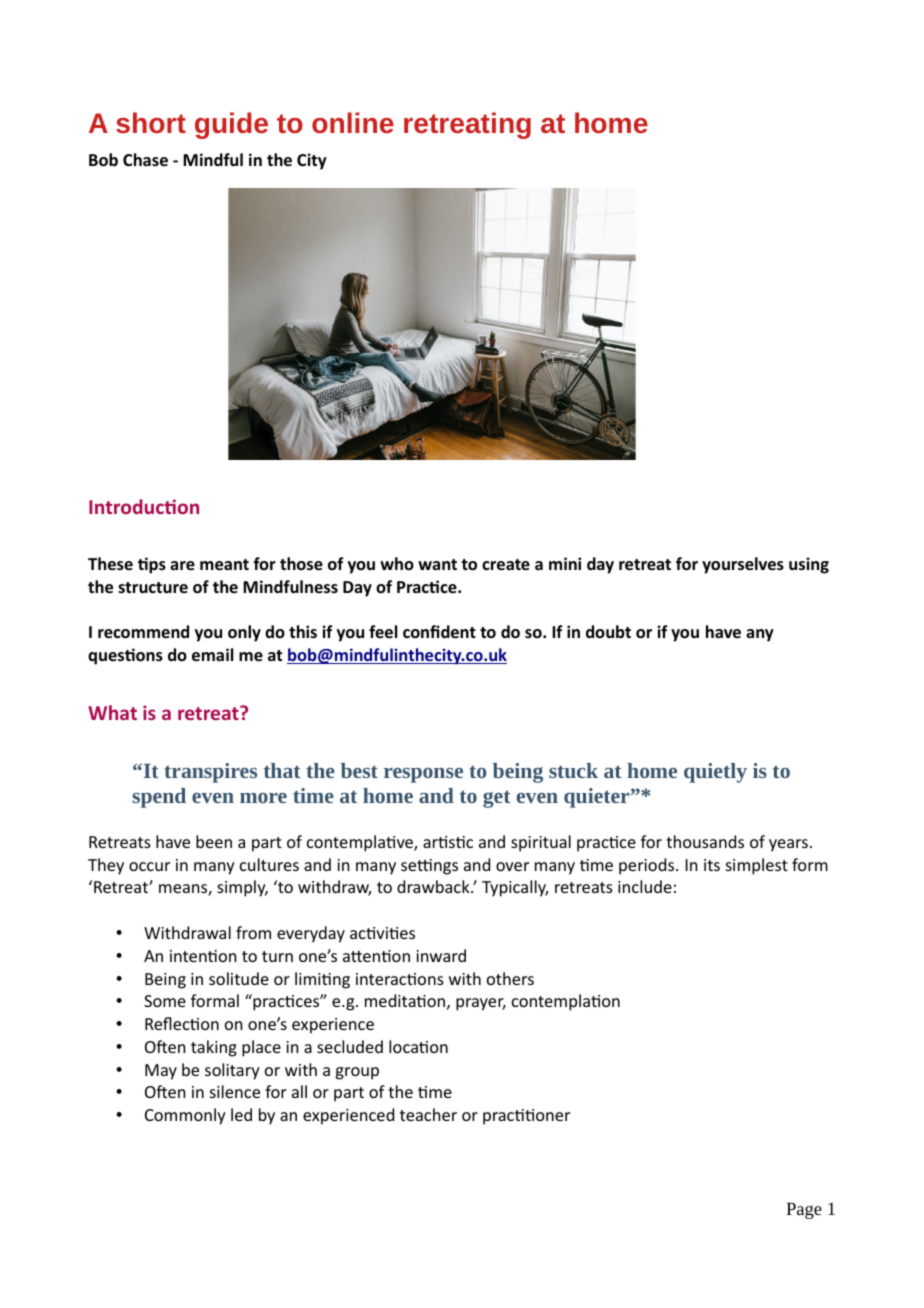 The image size is (924, 1308). Describe the element at coordinates (428, 1114) in the screenshot. I see `teacher` at that location.
